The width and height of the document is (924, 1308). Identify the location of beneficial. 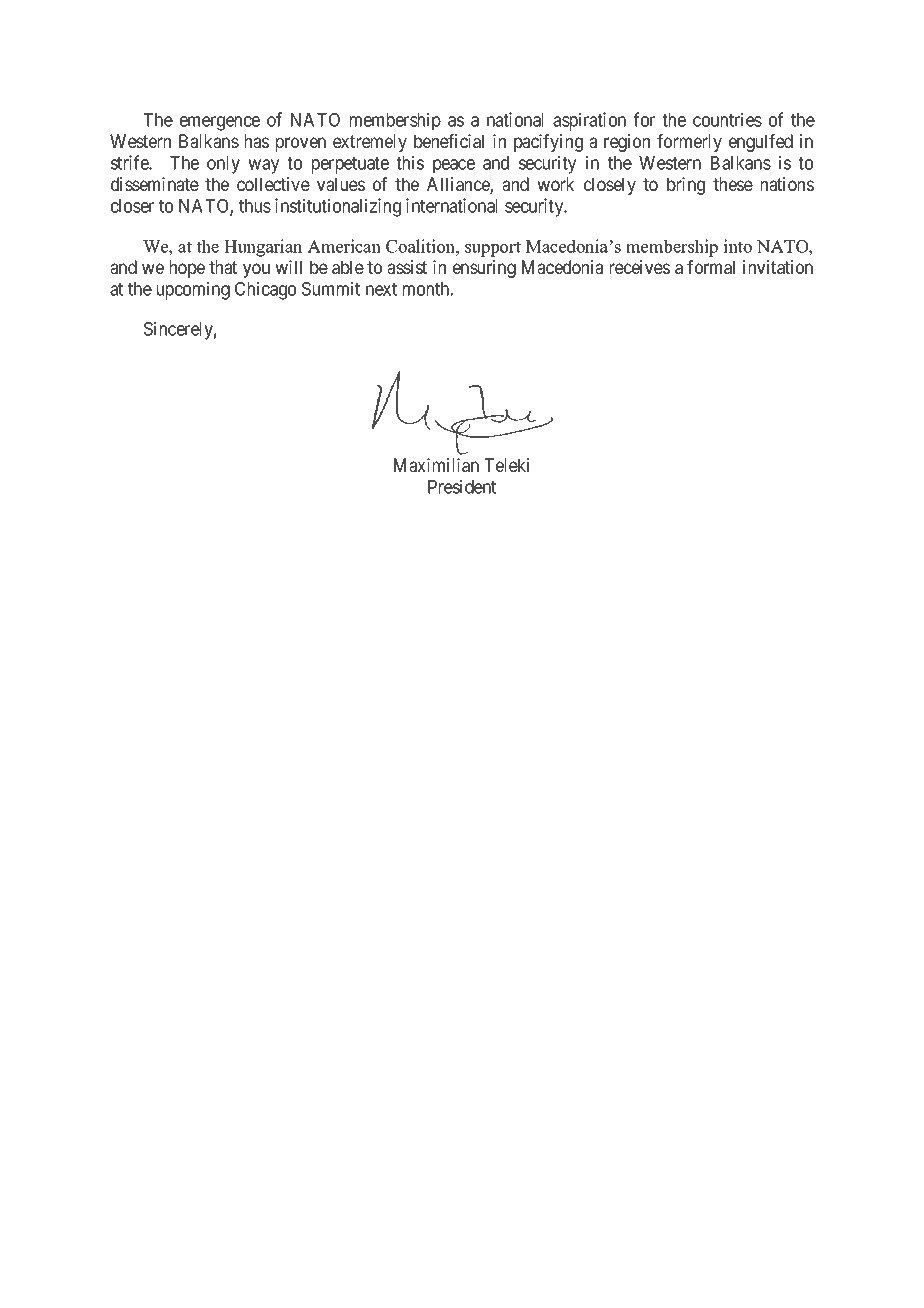
(449, 141).
